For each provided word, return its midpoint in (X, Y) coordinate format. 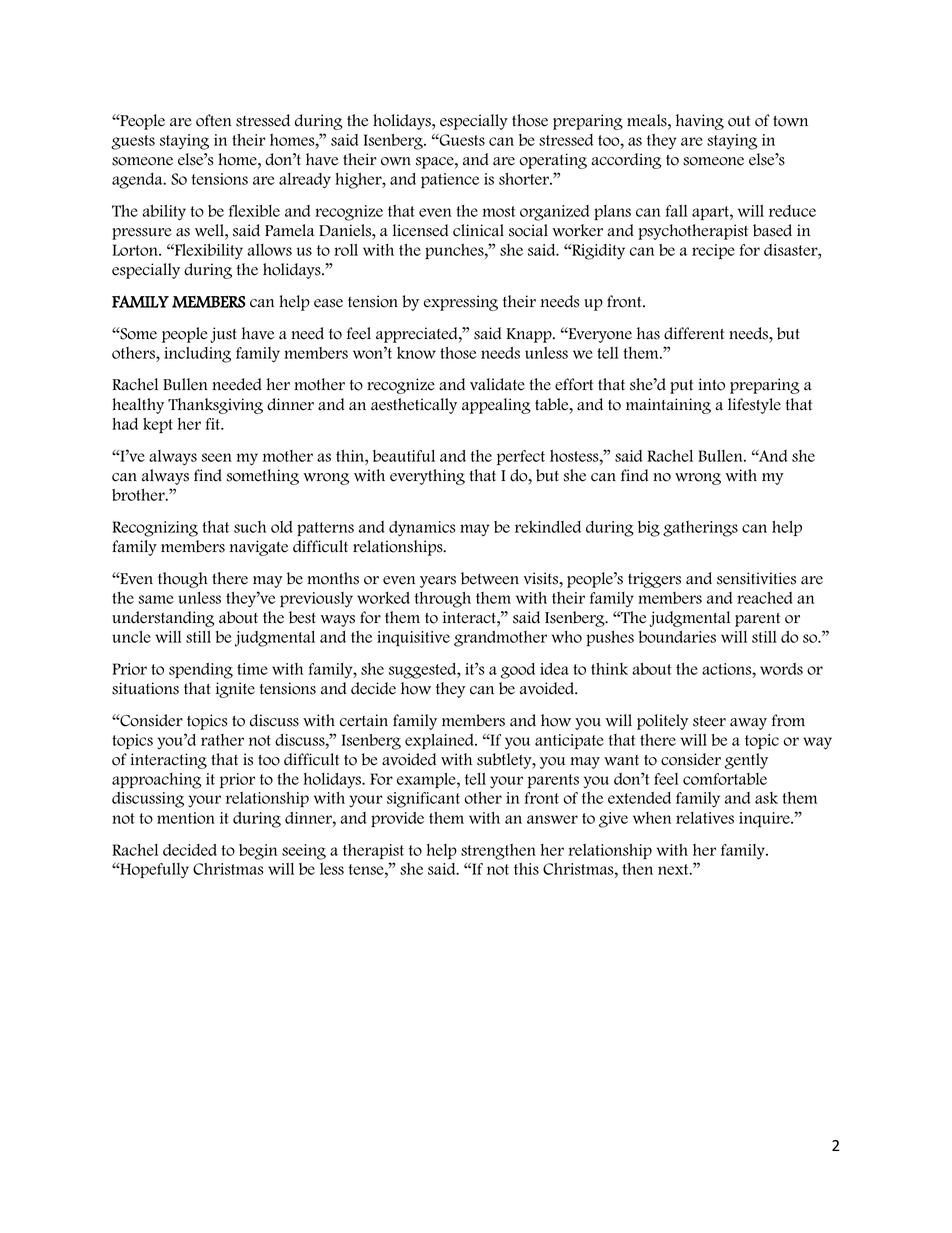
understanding (163, 619)
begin (258, 852)
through (443, 600)
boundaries (677, 637)
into (711, 384)
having (700, 122)
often (214, 120)
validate (497, 384)
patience (450, 180)
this (526, 868)
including (197, 354)
